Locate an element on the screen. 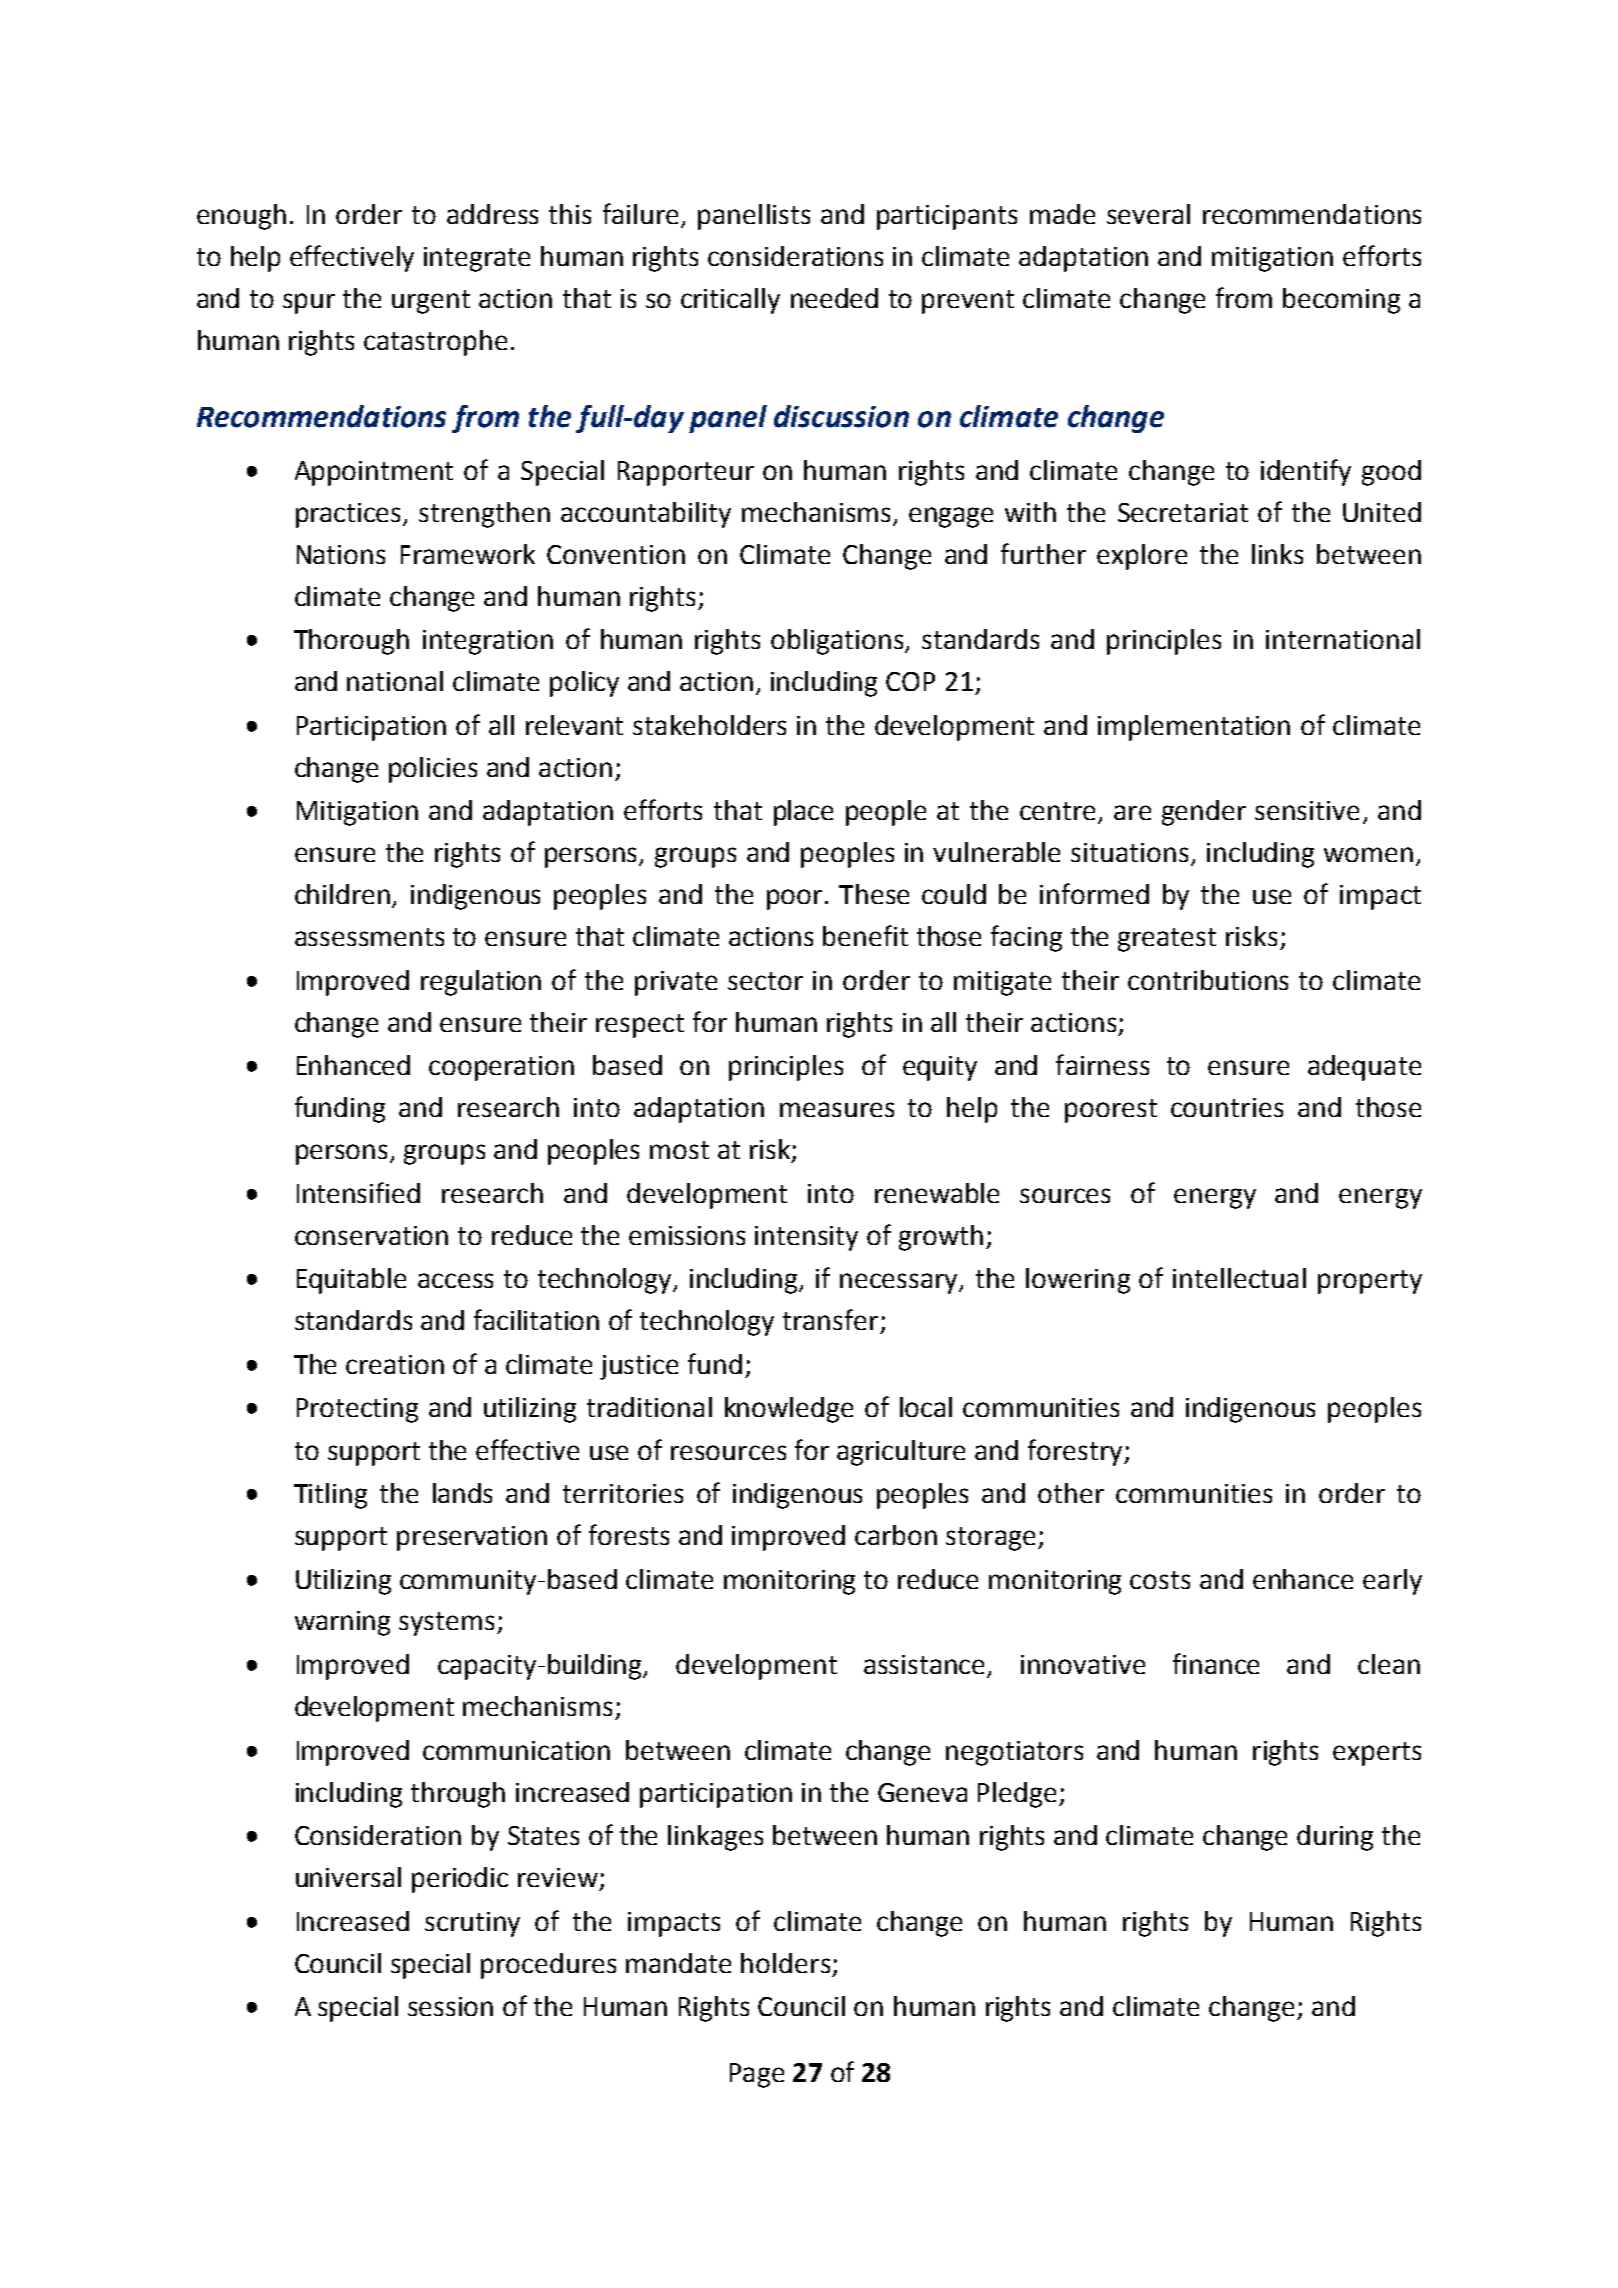  becoming is located at coordinates (1341, 301).
